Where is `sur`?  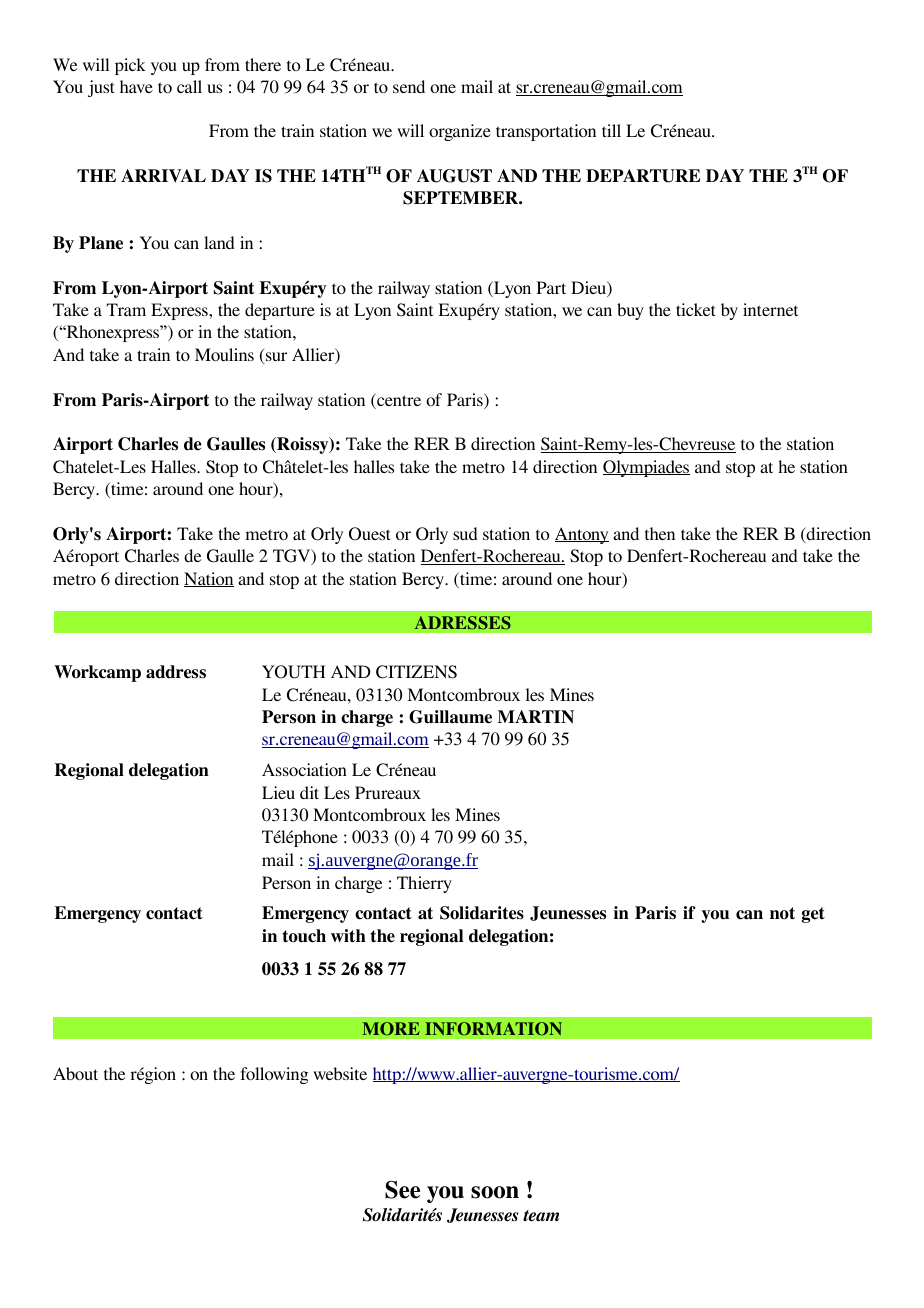
sur is located at coordinates (276, 356).
